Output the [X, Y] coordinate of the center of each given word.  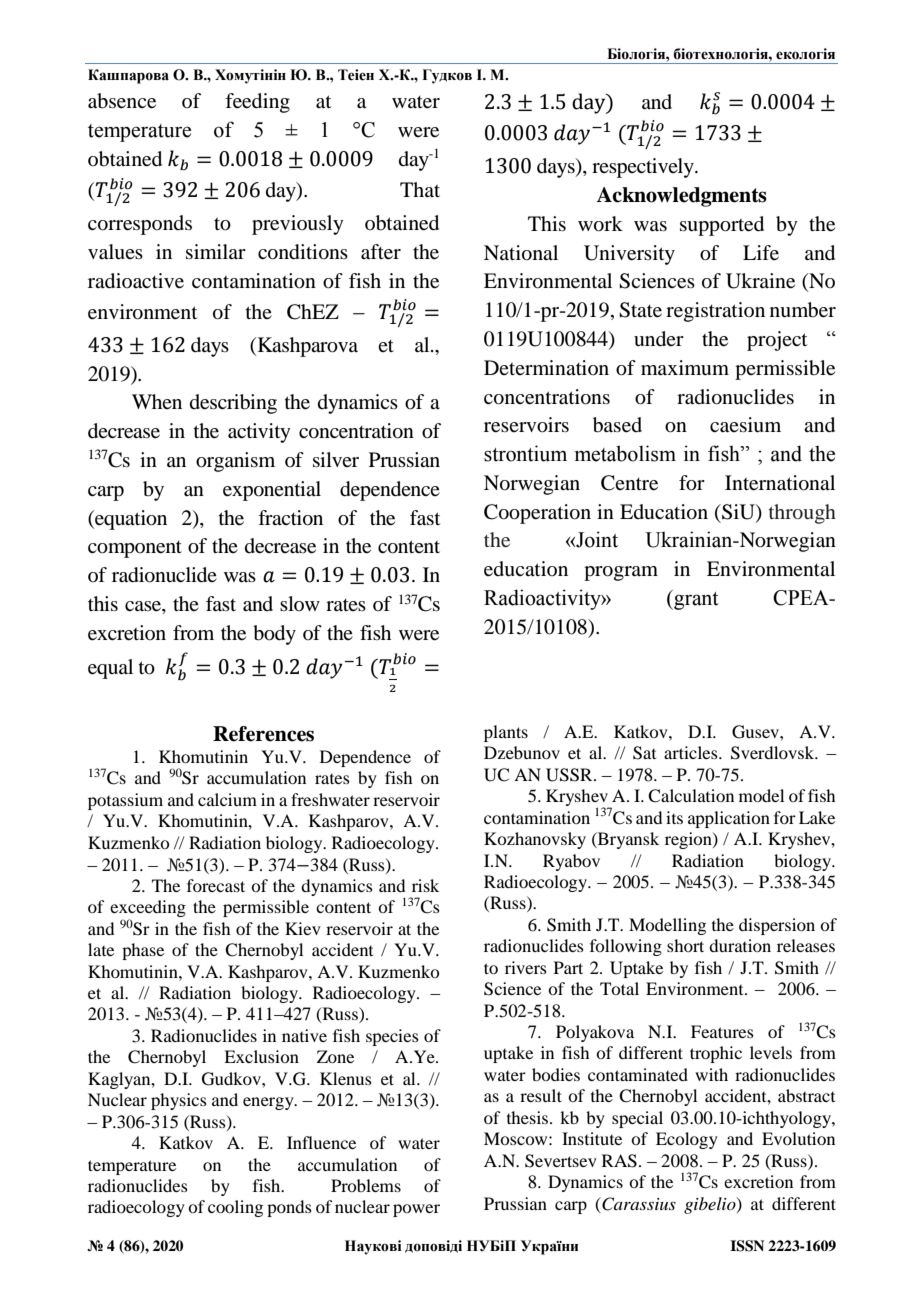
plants [506, 733]
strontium [525, 453]
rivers [526, 967]
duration [740, 945]
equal [110, 669]
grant [695, 600]
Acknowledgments [681, 197]
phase [143, 951]
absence [122, 101]
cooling [235, 1208]
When [157, 401]
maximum [685, 367]
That [420, 189]
